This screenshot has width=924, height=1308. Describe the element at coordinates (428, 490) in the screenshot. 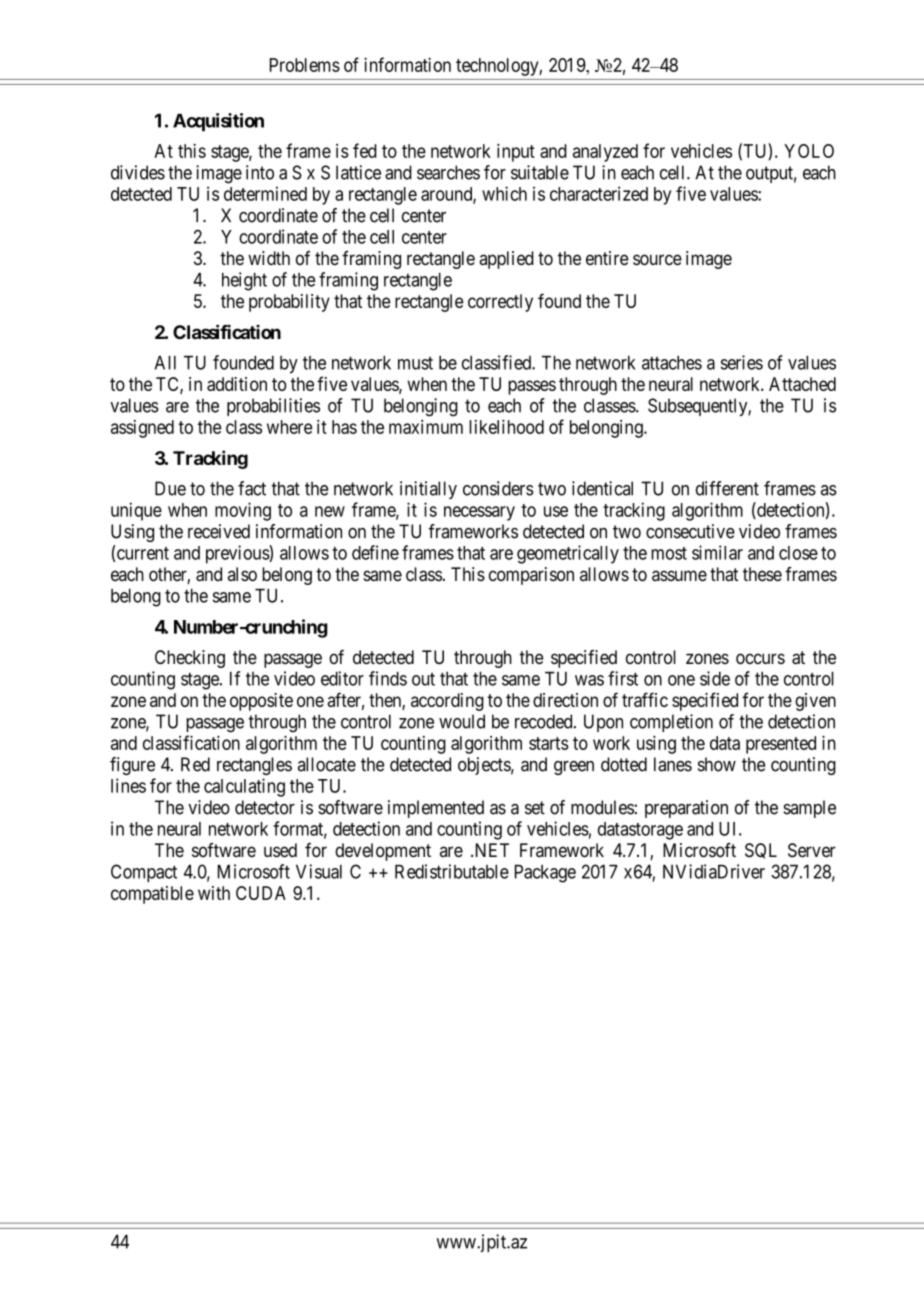

I see `initially` at that location.
